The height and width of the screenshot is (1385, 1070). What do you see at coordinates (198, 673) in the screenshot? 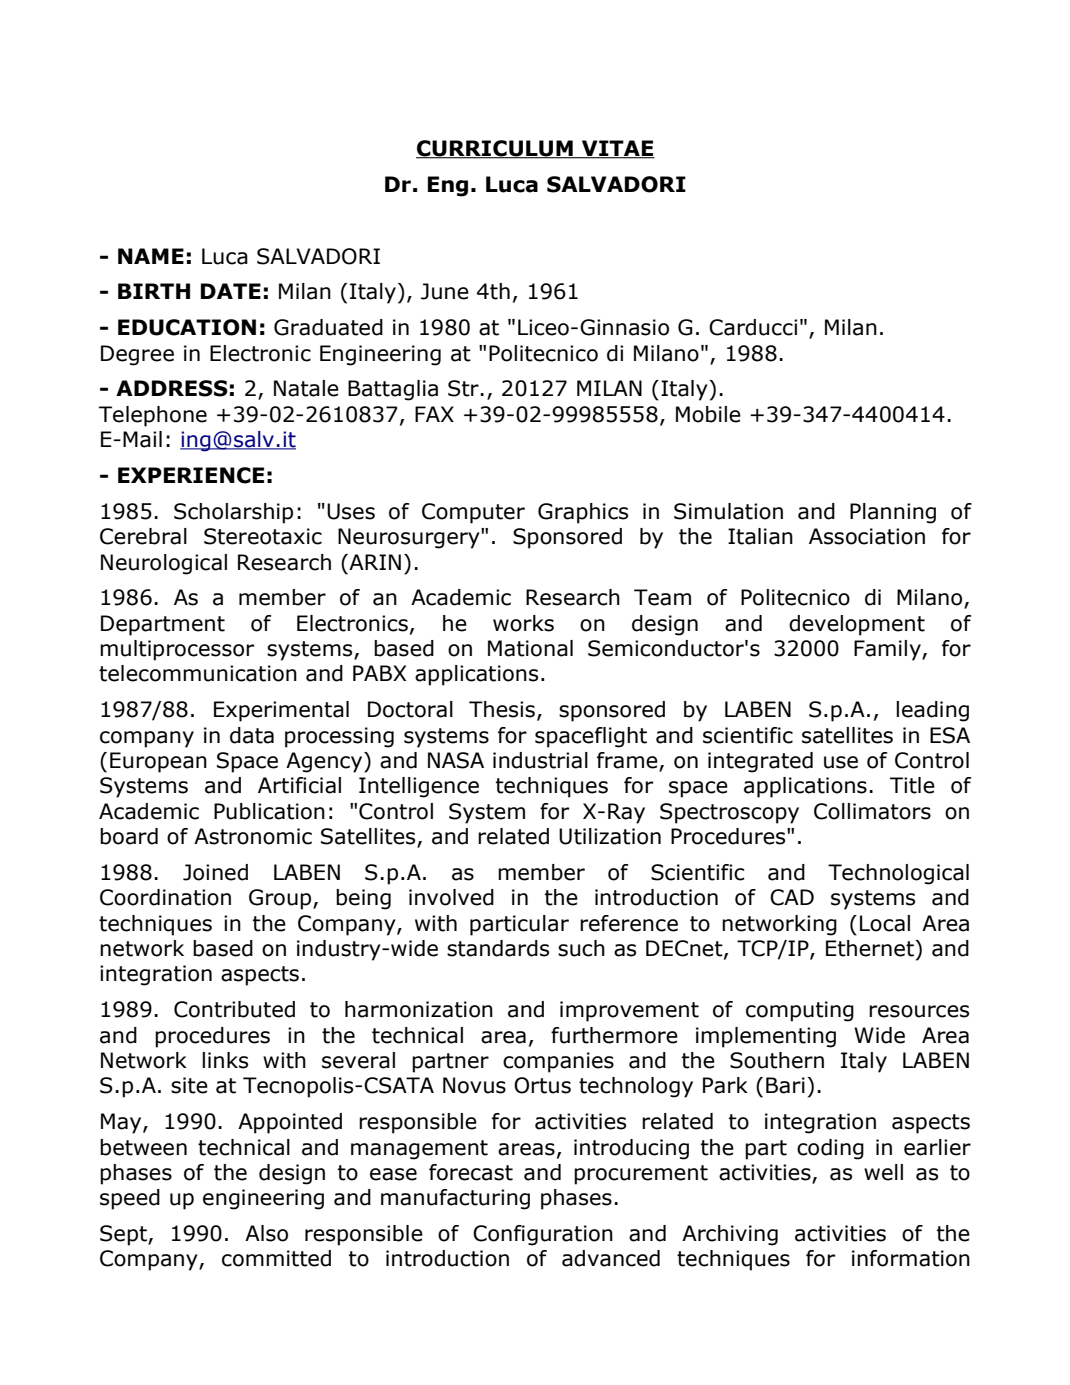
I see `telecommunication` at bounding box center [198, 673].
